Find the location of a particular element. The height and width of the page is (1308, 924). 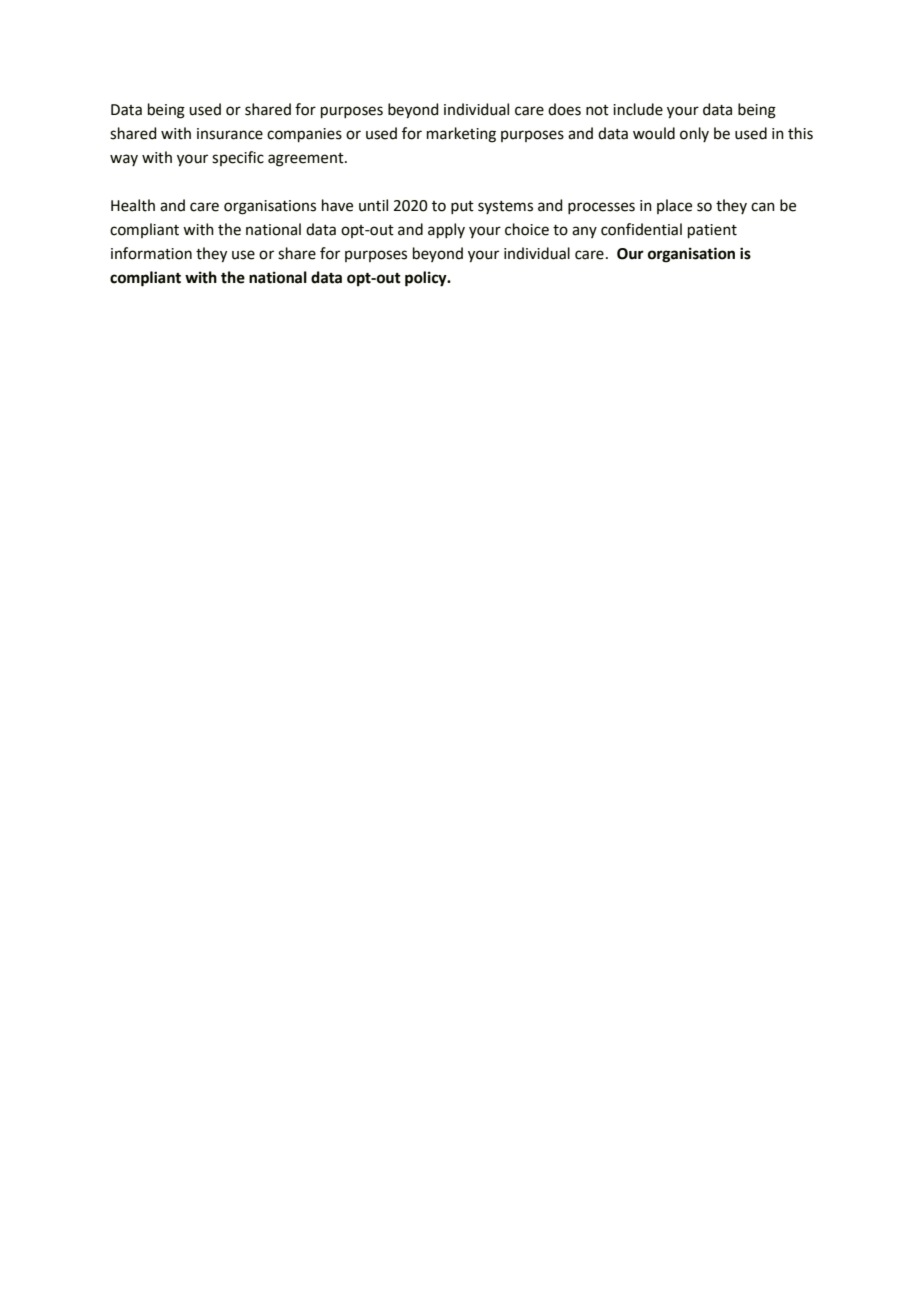

include is located at coordinates (638, 109).
